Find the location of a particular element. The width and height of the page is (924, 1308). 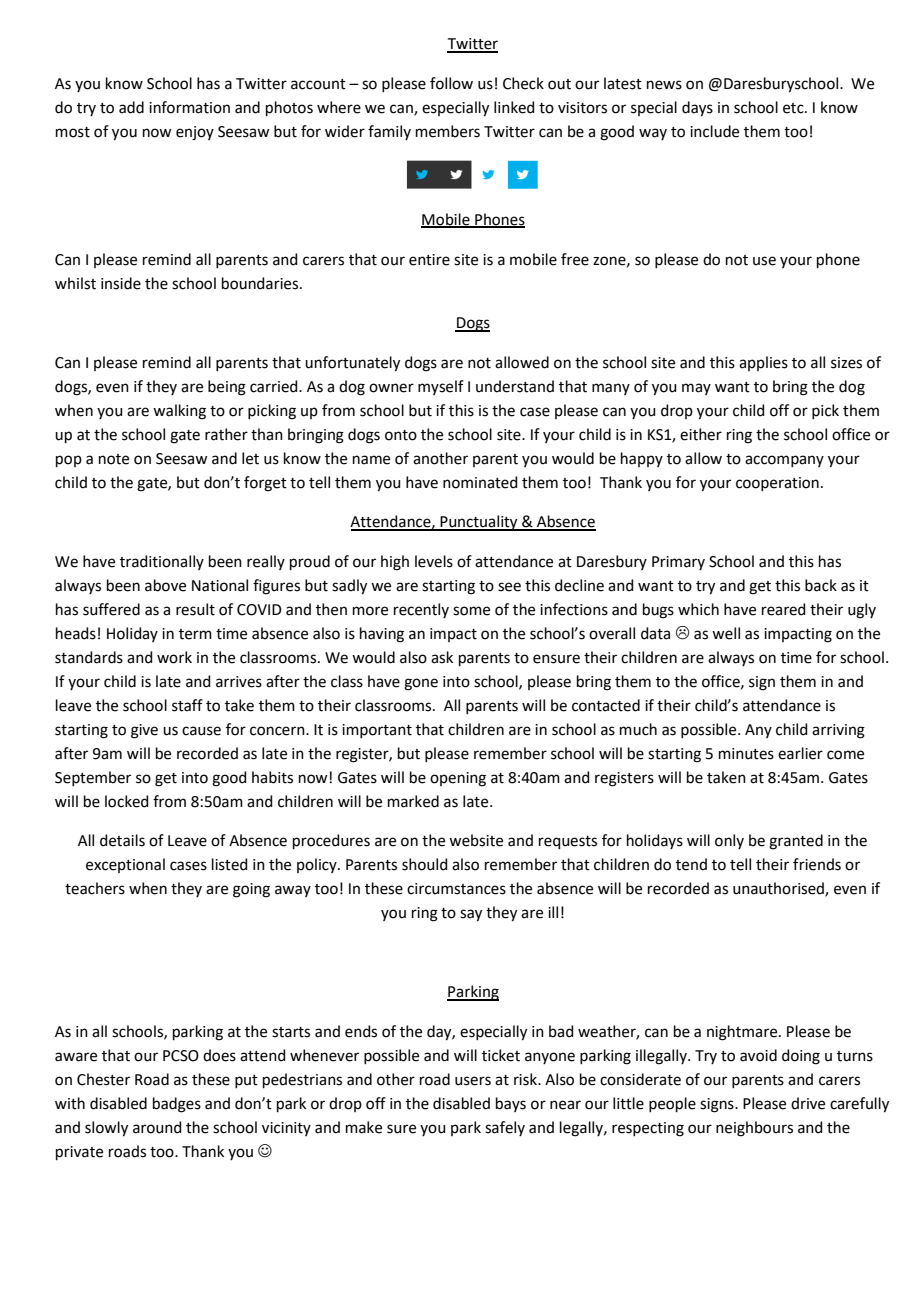

information is located at coordinates (189, 107).
